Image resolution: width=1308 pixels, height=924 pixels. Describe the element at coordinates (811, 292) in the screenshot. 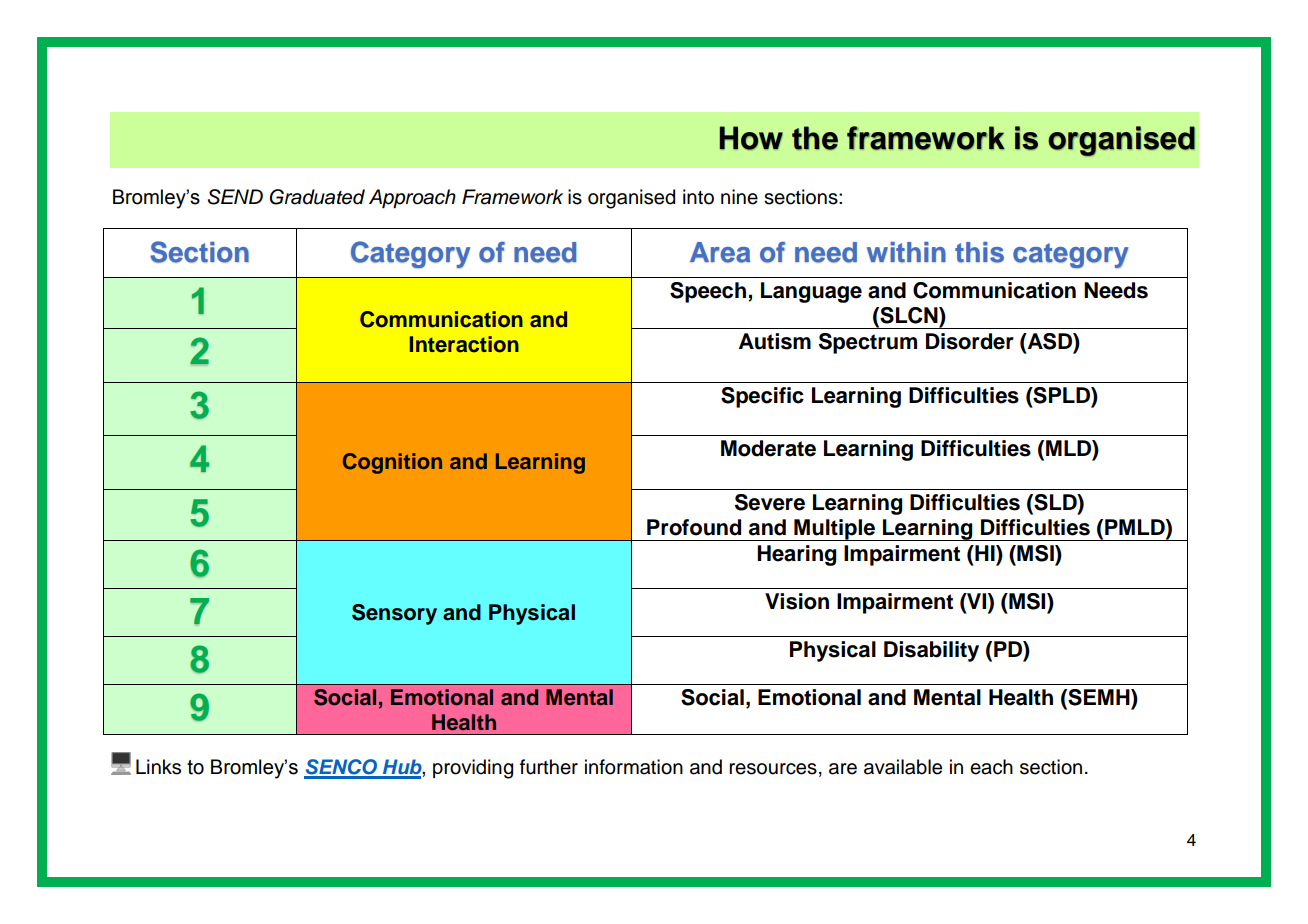

I see `Language` at that location.
